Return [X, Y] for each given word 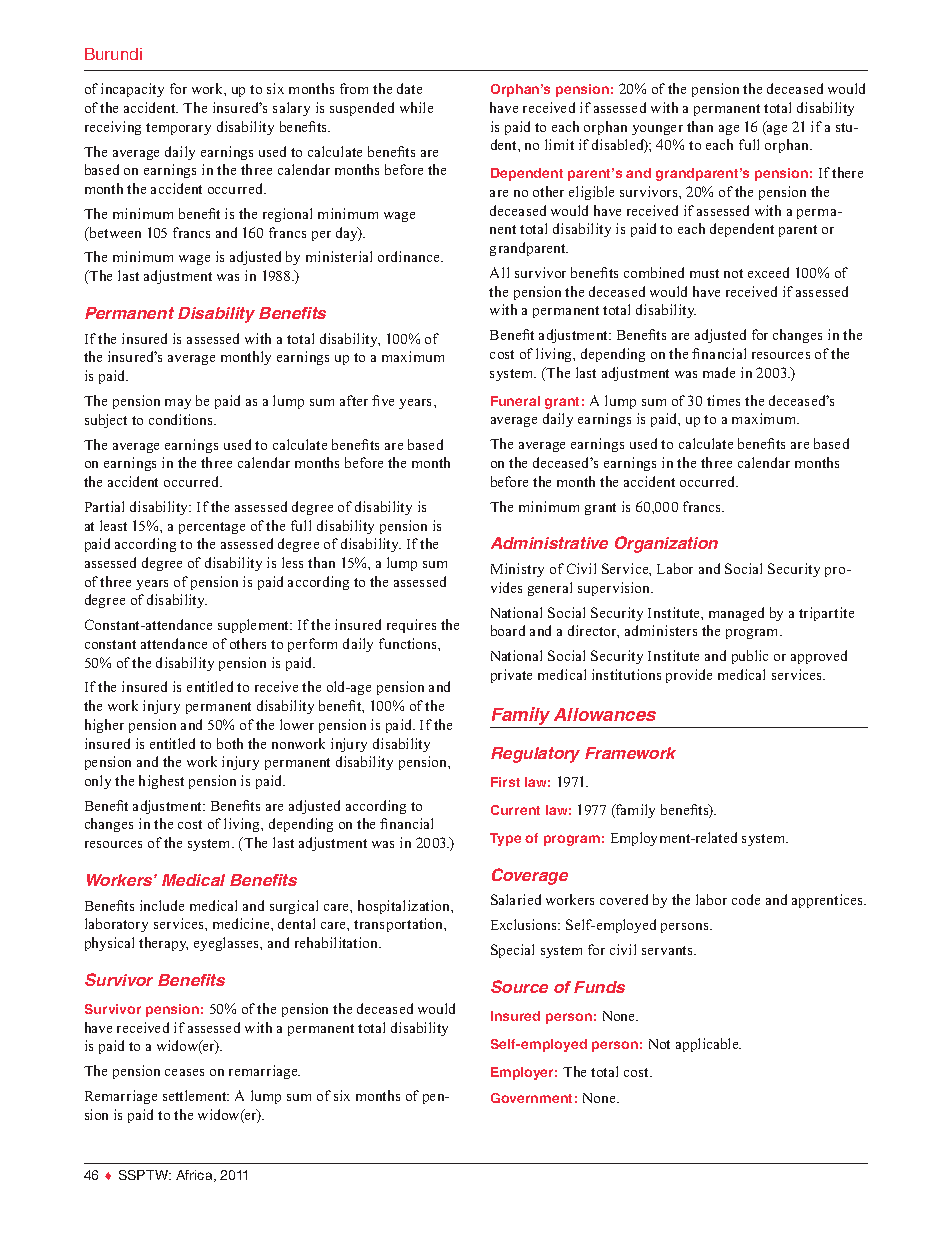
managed [736, 614]
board [508, 630]
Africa [195, 1176]
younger [657, 130]
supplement [255, 626]
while [416, 107]
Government [531, 1098]
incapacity [132, 90]
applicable [708, 1045]
